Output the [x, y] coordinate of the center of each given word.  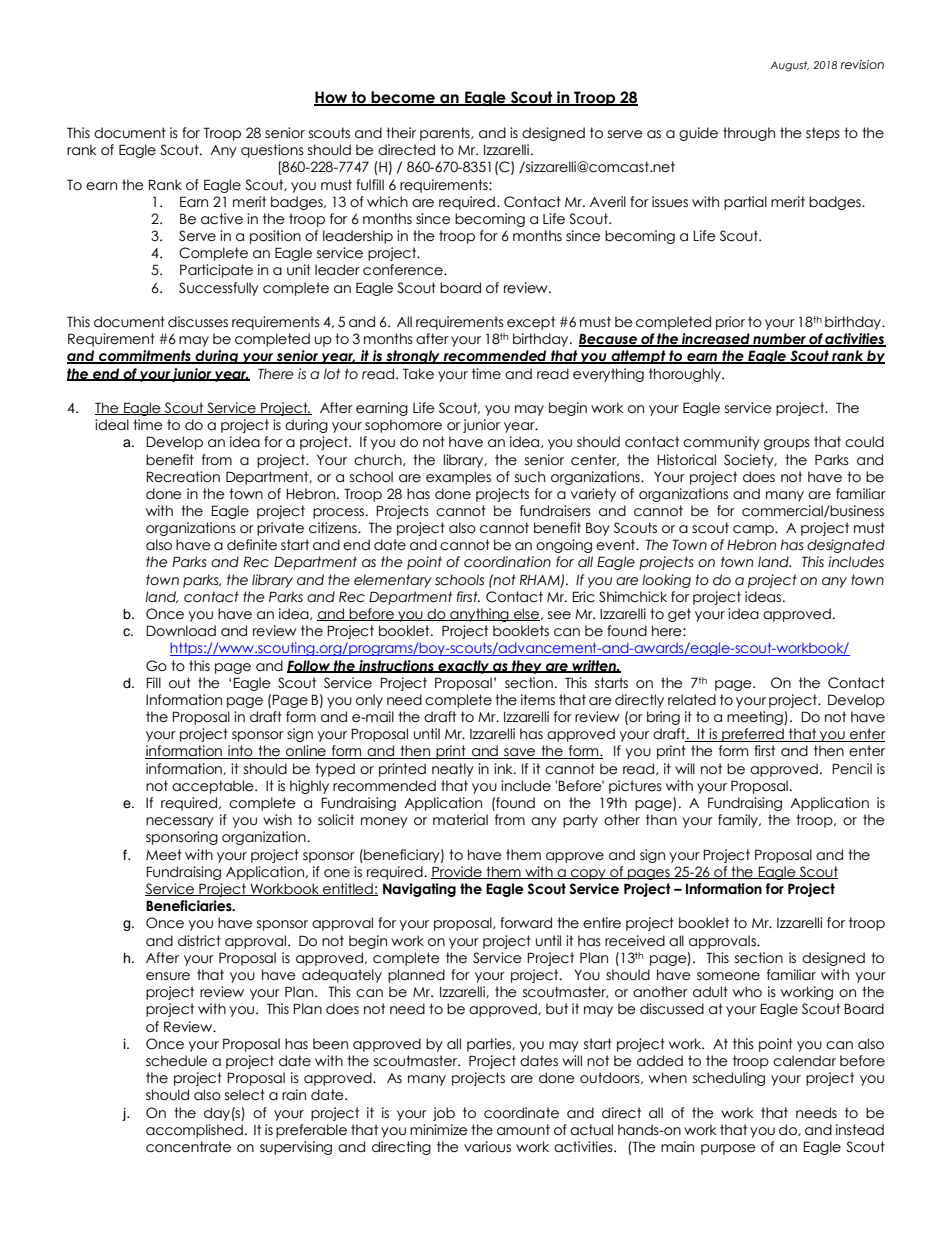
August [789, 66]
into [240, 752]
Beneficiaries [190, 906]
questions [272, 151]
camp [754, 530]
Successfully [219, 289]
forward [526, 923]
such [530, 477]
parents [446, 134]
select [245, 1095]
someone [728, 976]
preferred [753, 735]
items [538, 700]
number [779, 340]
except [531, 323]
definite [252, 545]
